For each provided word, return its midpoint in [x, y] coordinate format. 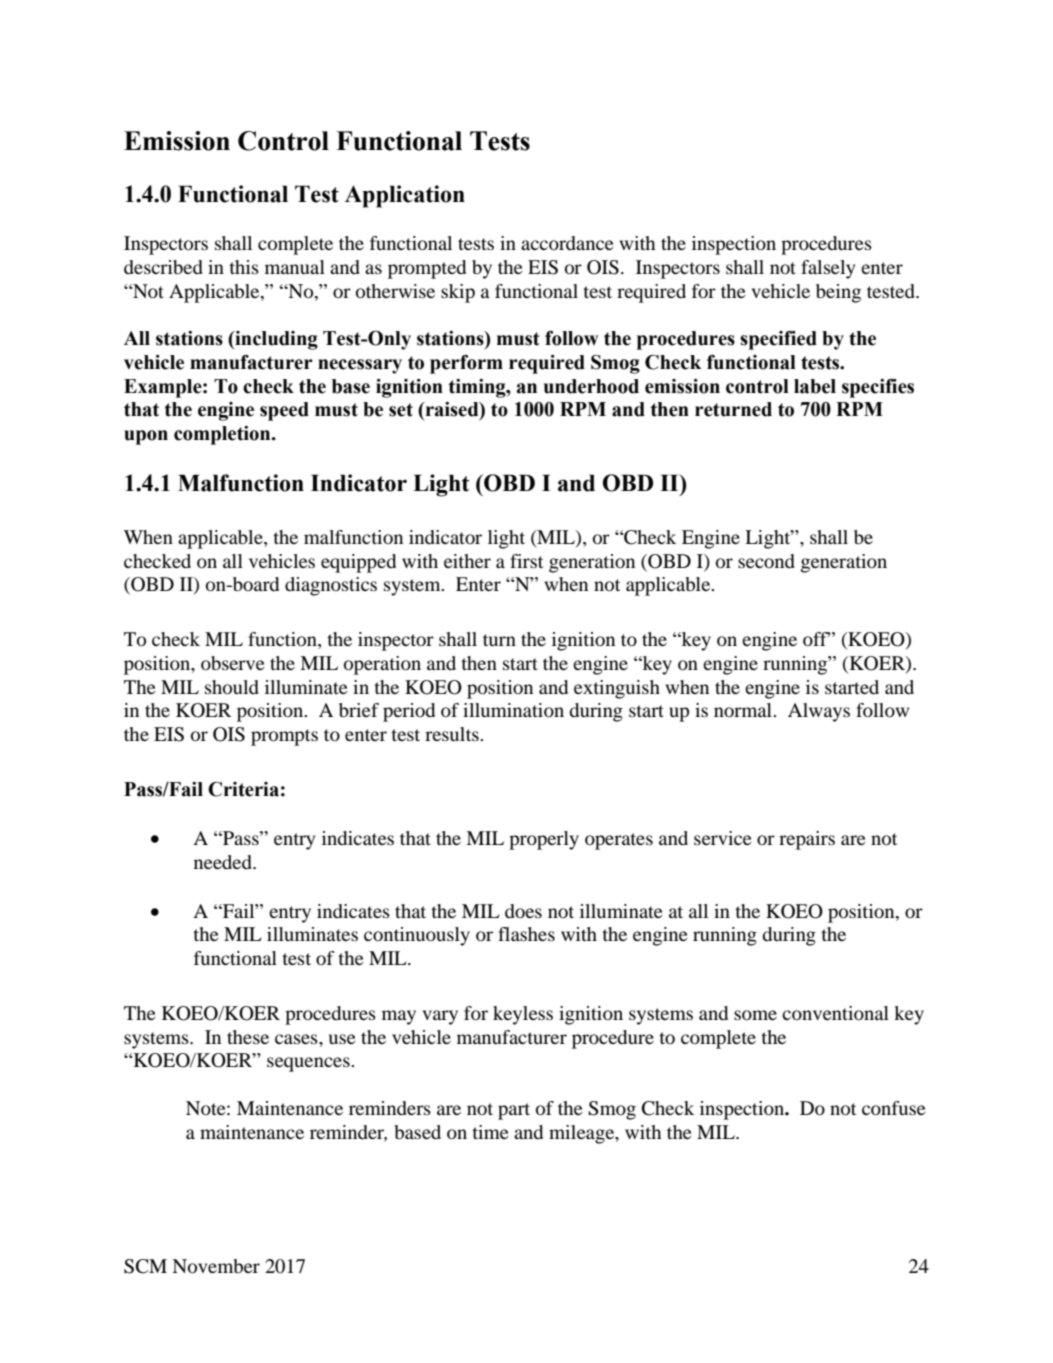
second [766, 561]
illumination [513, 710]
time [490, 1132]
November [216, 1266]
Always [819, 712]
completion [223, 435]
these [248, 1037]
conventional [835, 1013]
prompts [284, 737]
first [526, 561]
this [244, 267]
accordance [567, 243]
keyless [523, 1015]
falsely [828, 269]
